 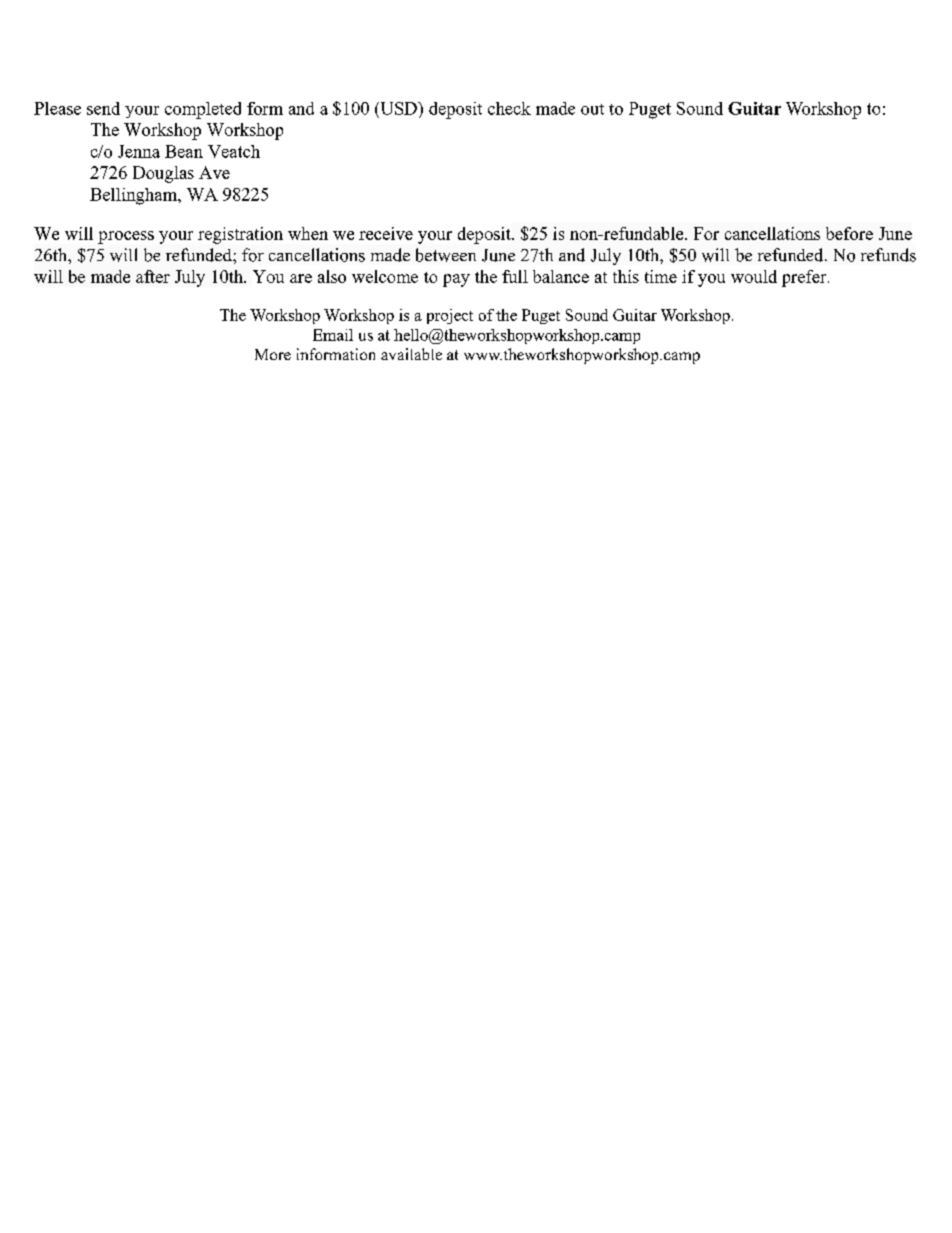 I want to click on Douglas, so click(x=163, y=174).
